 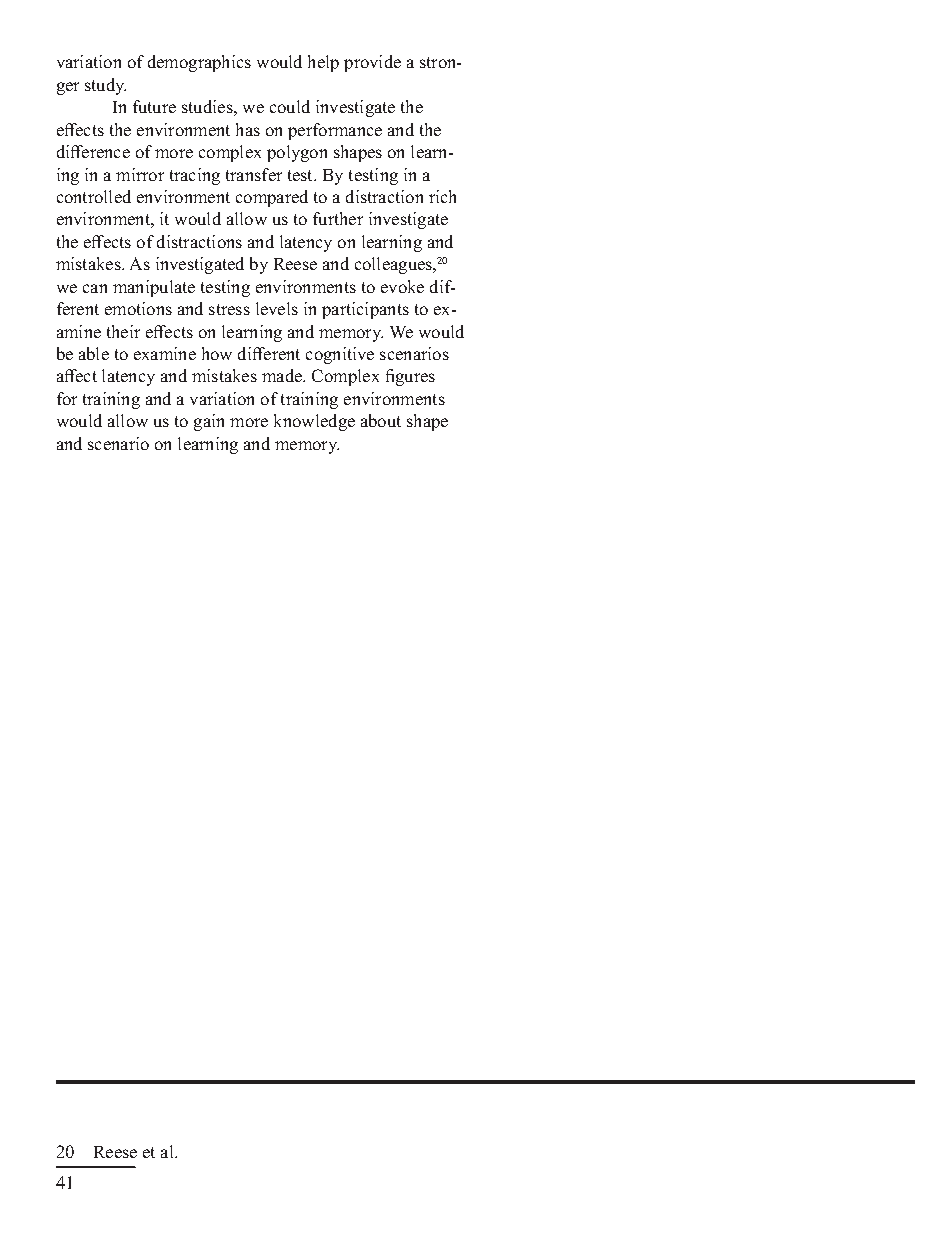 I want to click on provide, so click(x=372, y=63).
